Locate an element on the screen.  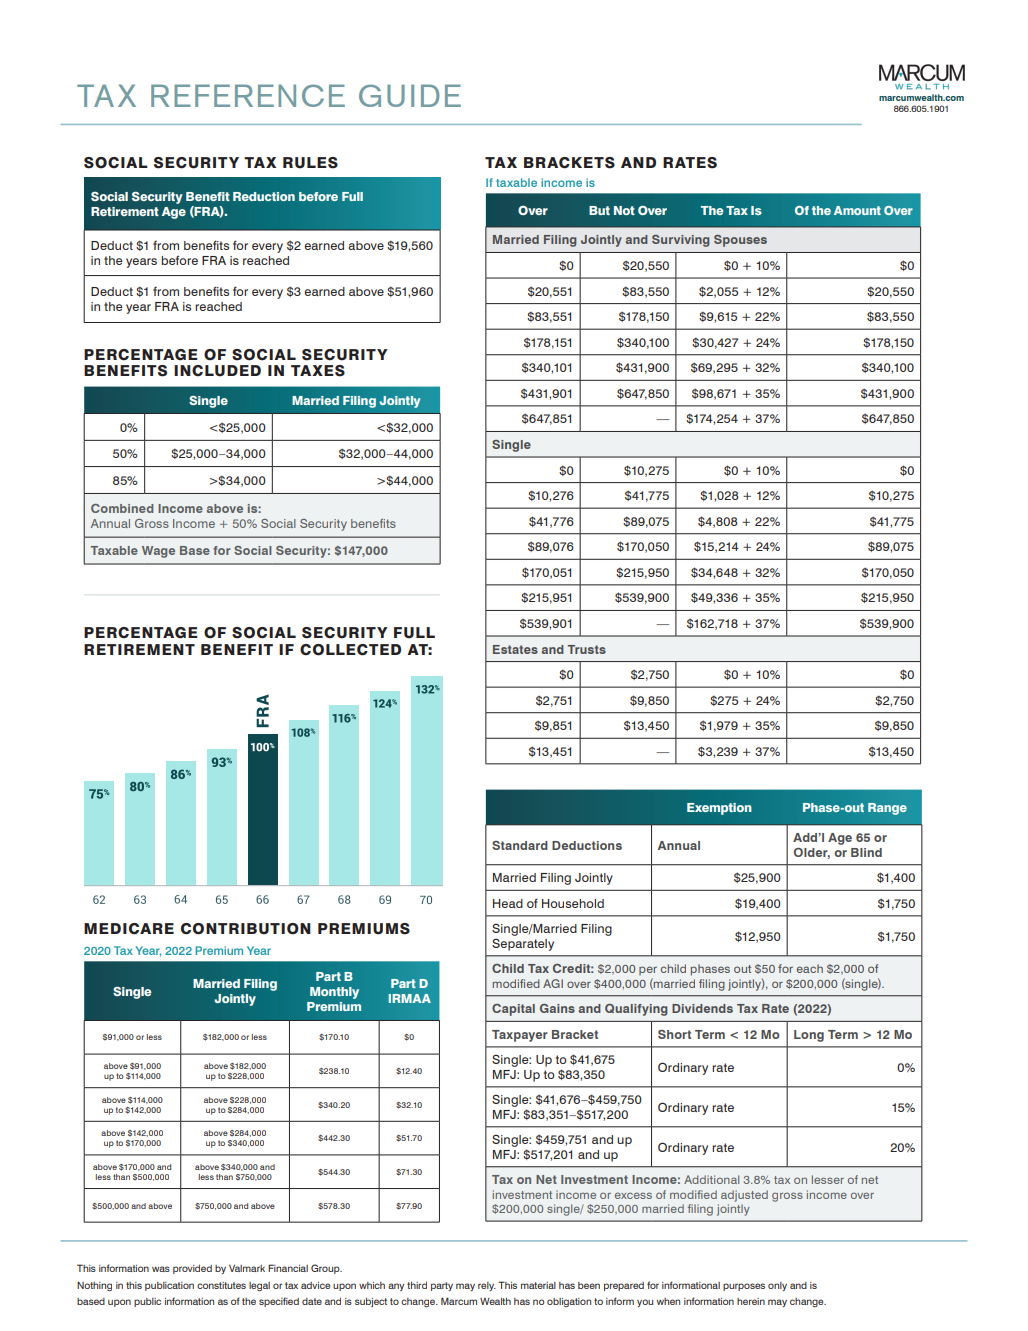
GUIDE is located at coordinates (410, 95).
